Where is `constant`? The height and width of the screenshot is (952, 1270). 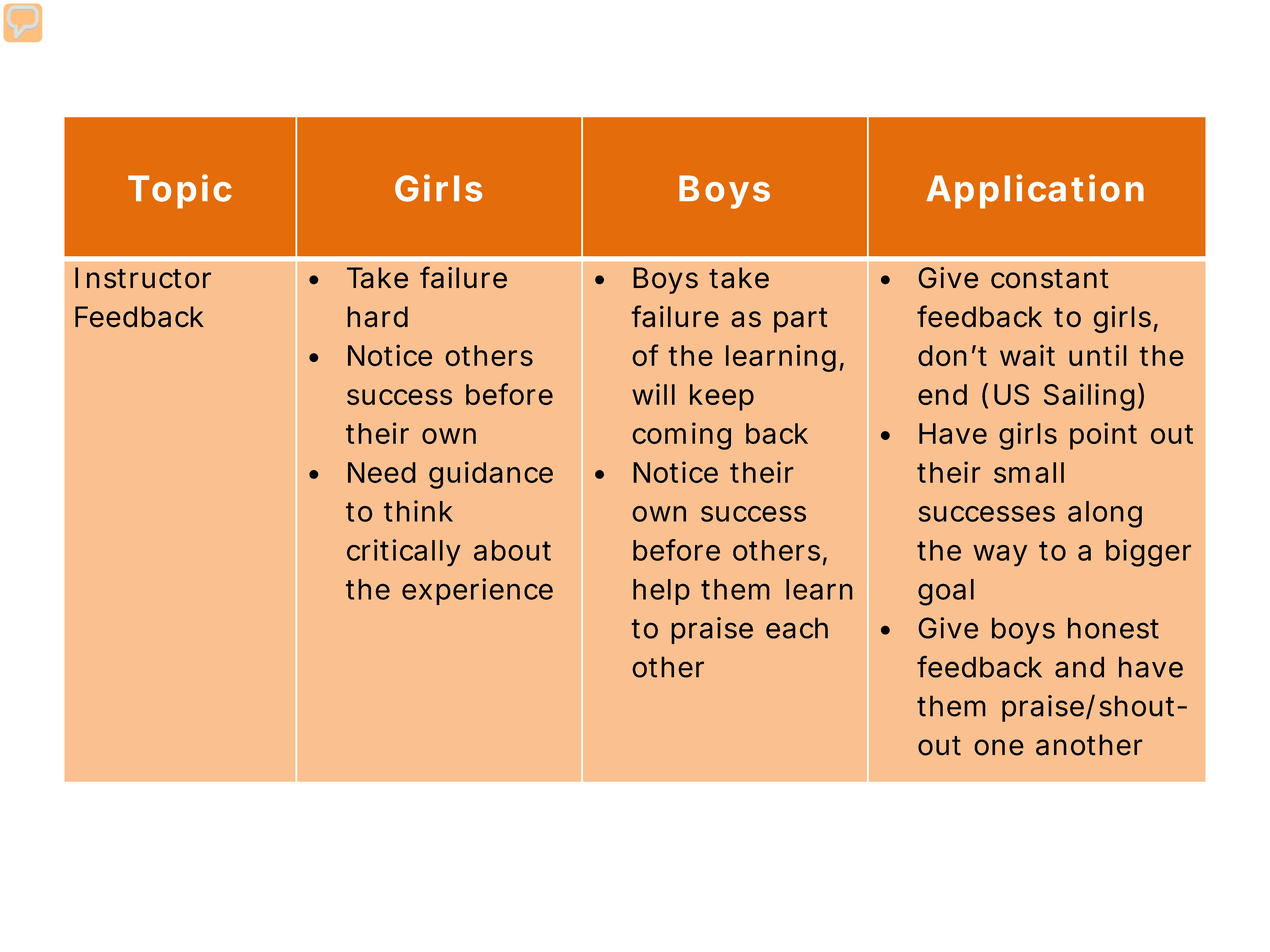 constant is located at coordinates (1050, 279).
